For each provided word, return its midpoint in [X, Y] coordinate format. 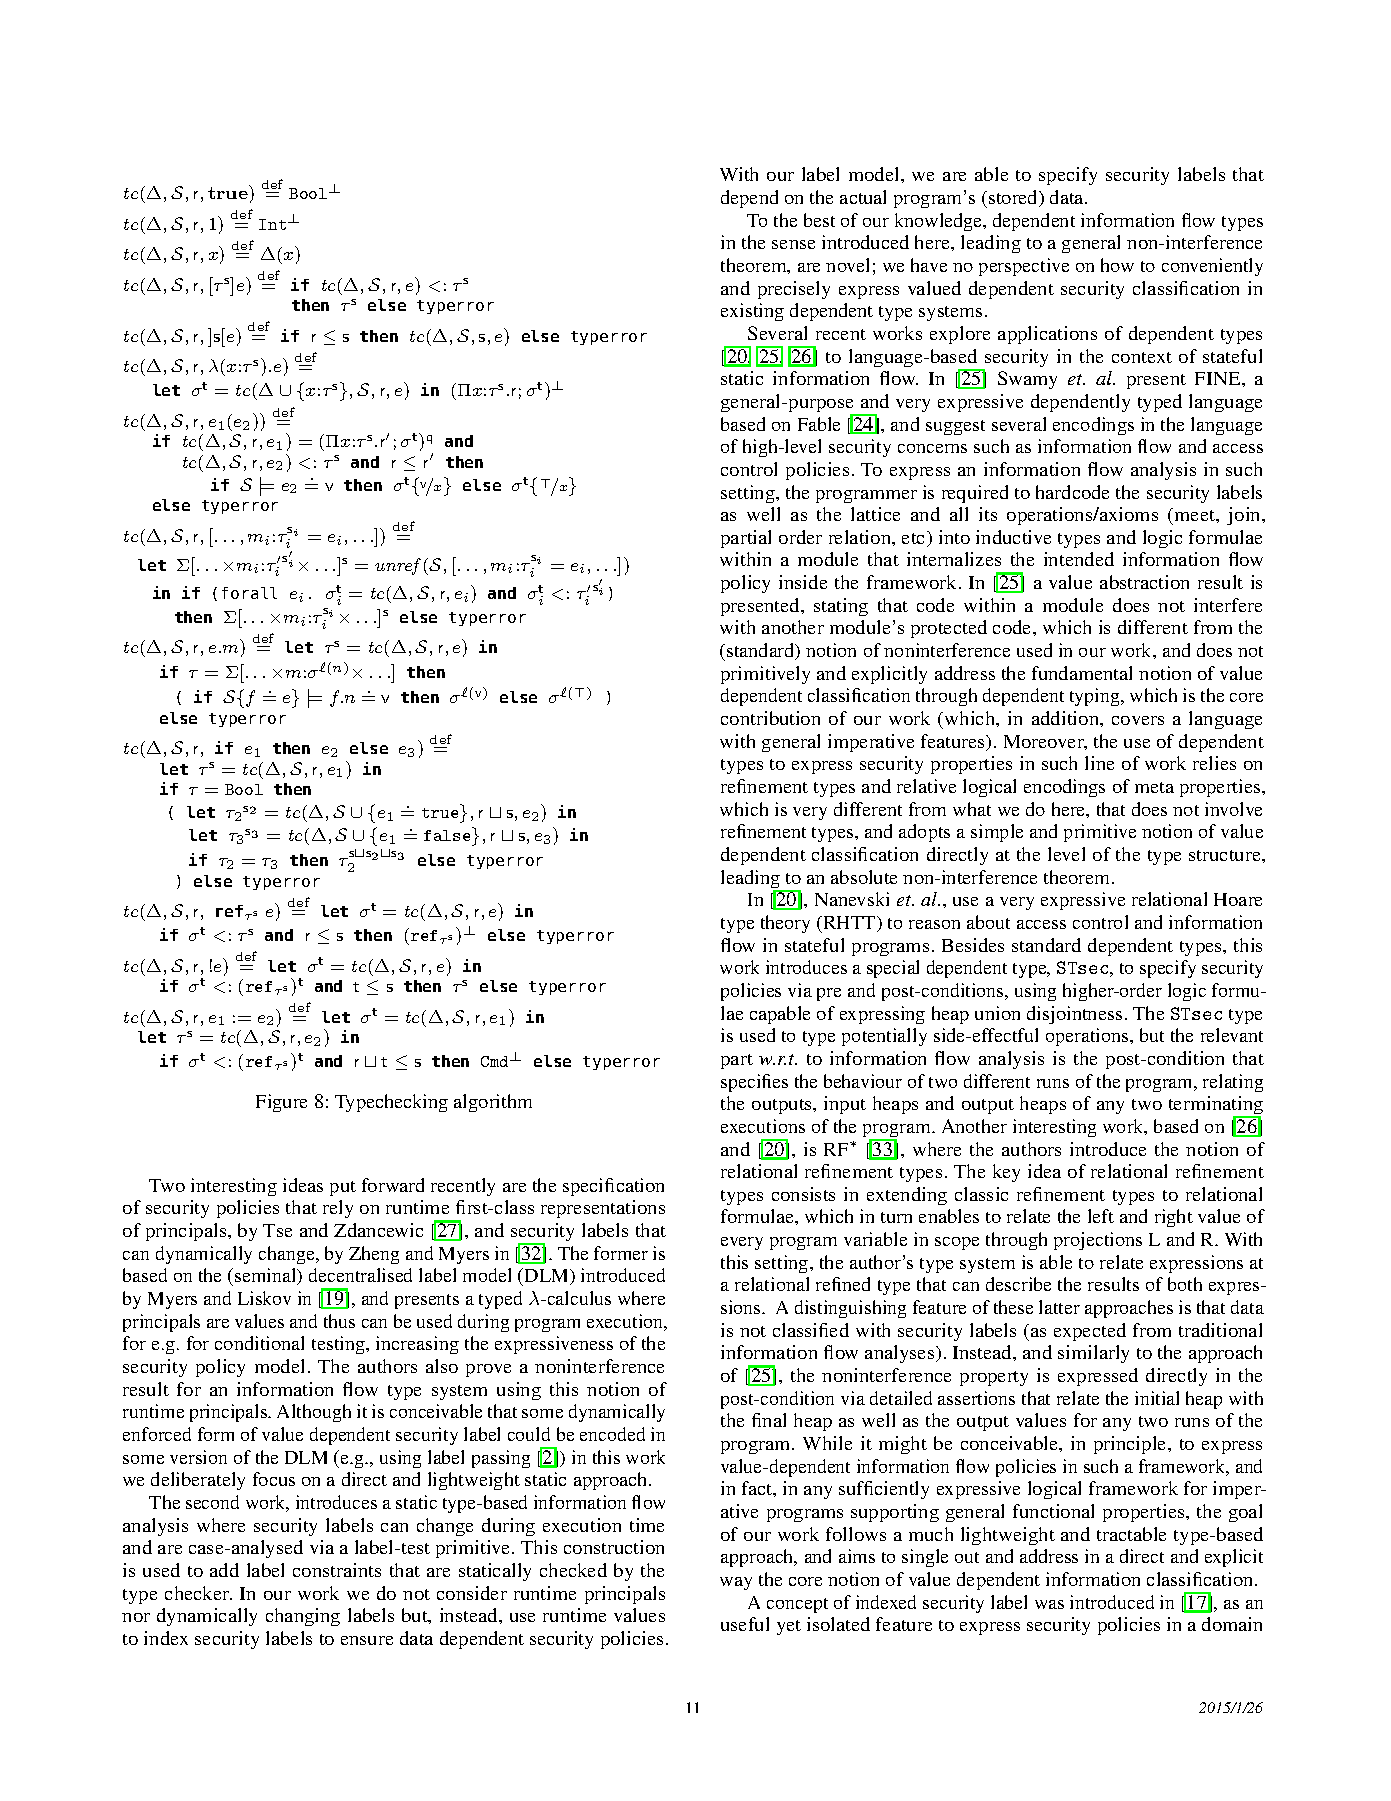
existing [752, 312]
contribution [770, 718]
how [1117, 265]
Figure [281, 1103]
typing [1096, 697]
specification [613, 1187]
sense [793, 244]
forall [249, 593]
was [1049, 1604]
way [736, 1583]
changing [303, 1617]
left [1101, 1216]
